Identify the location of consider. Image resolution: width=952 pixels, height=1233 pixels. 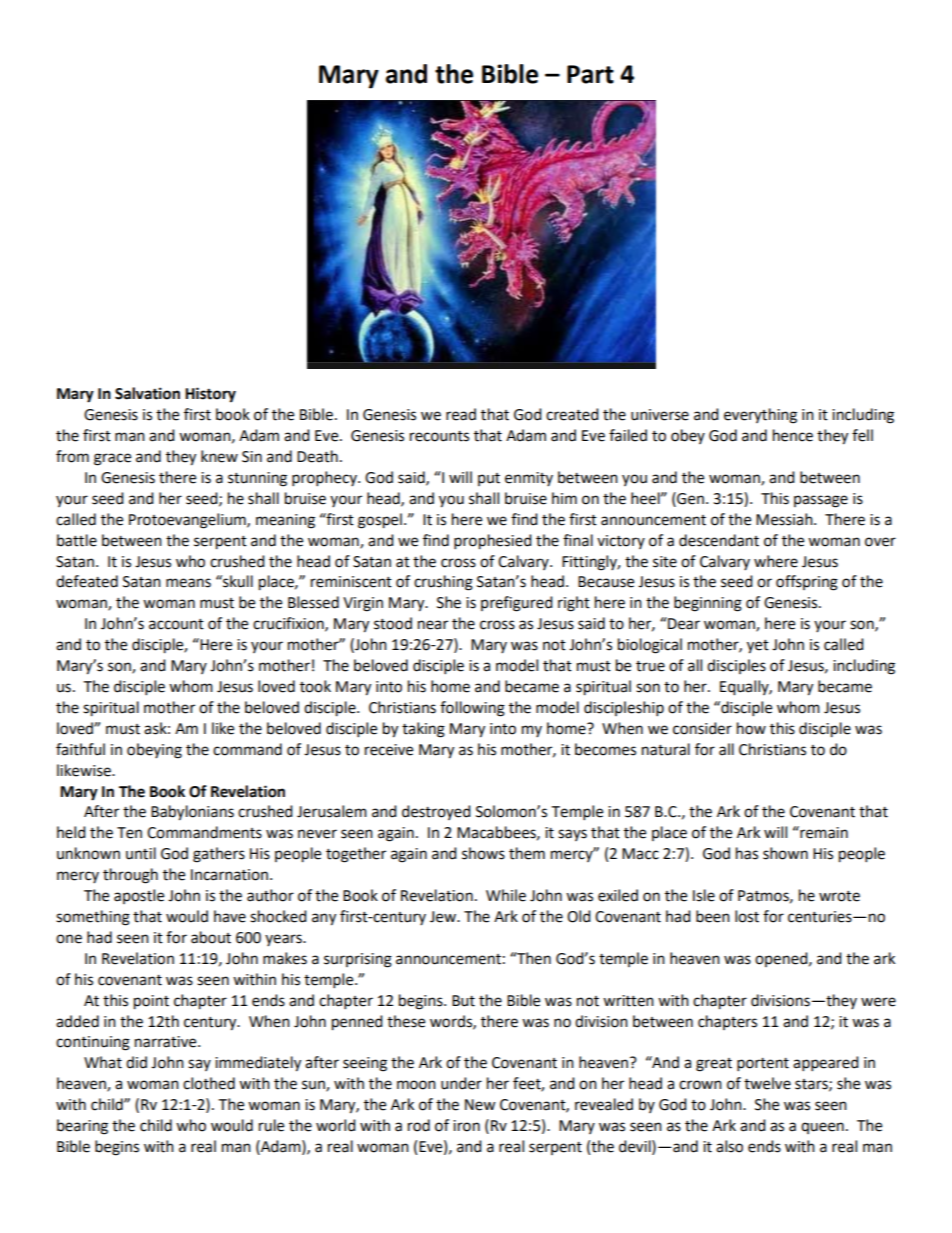
(702, 728).
